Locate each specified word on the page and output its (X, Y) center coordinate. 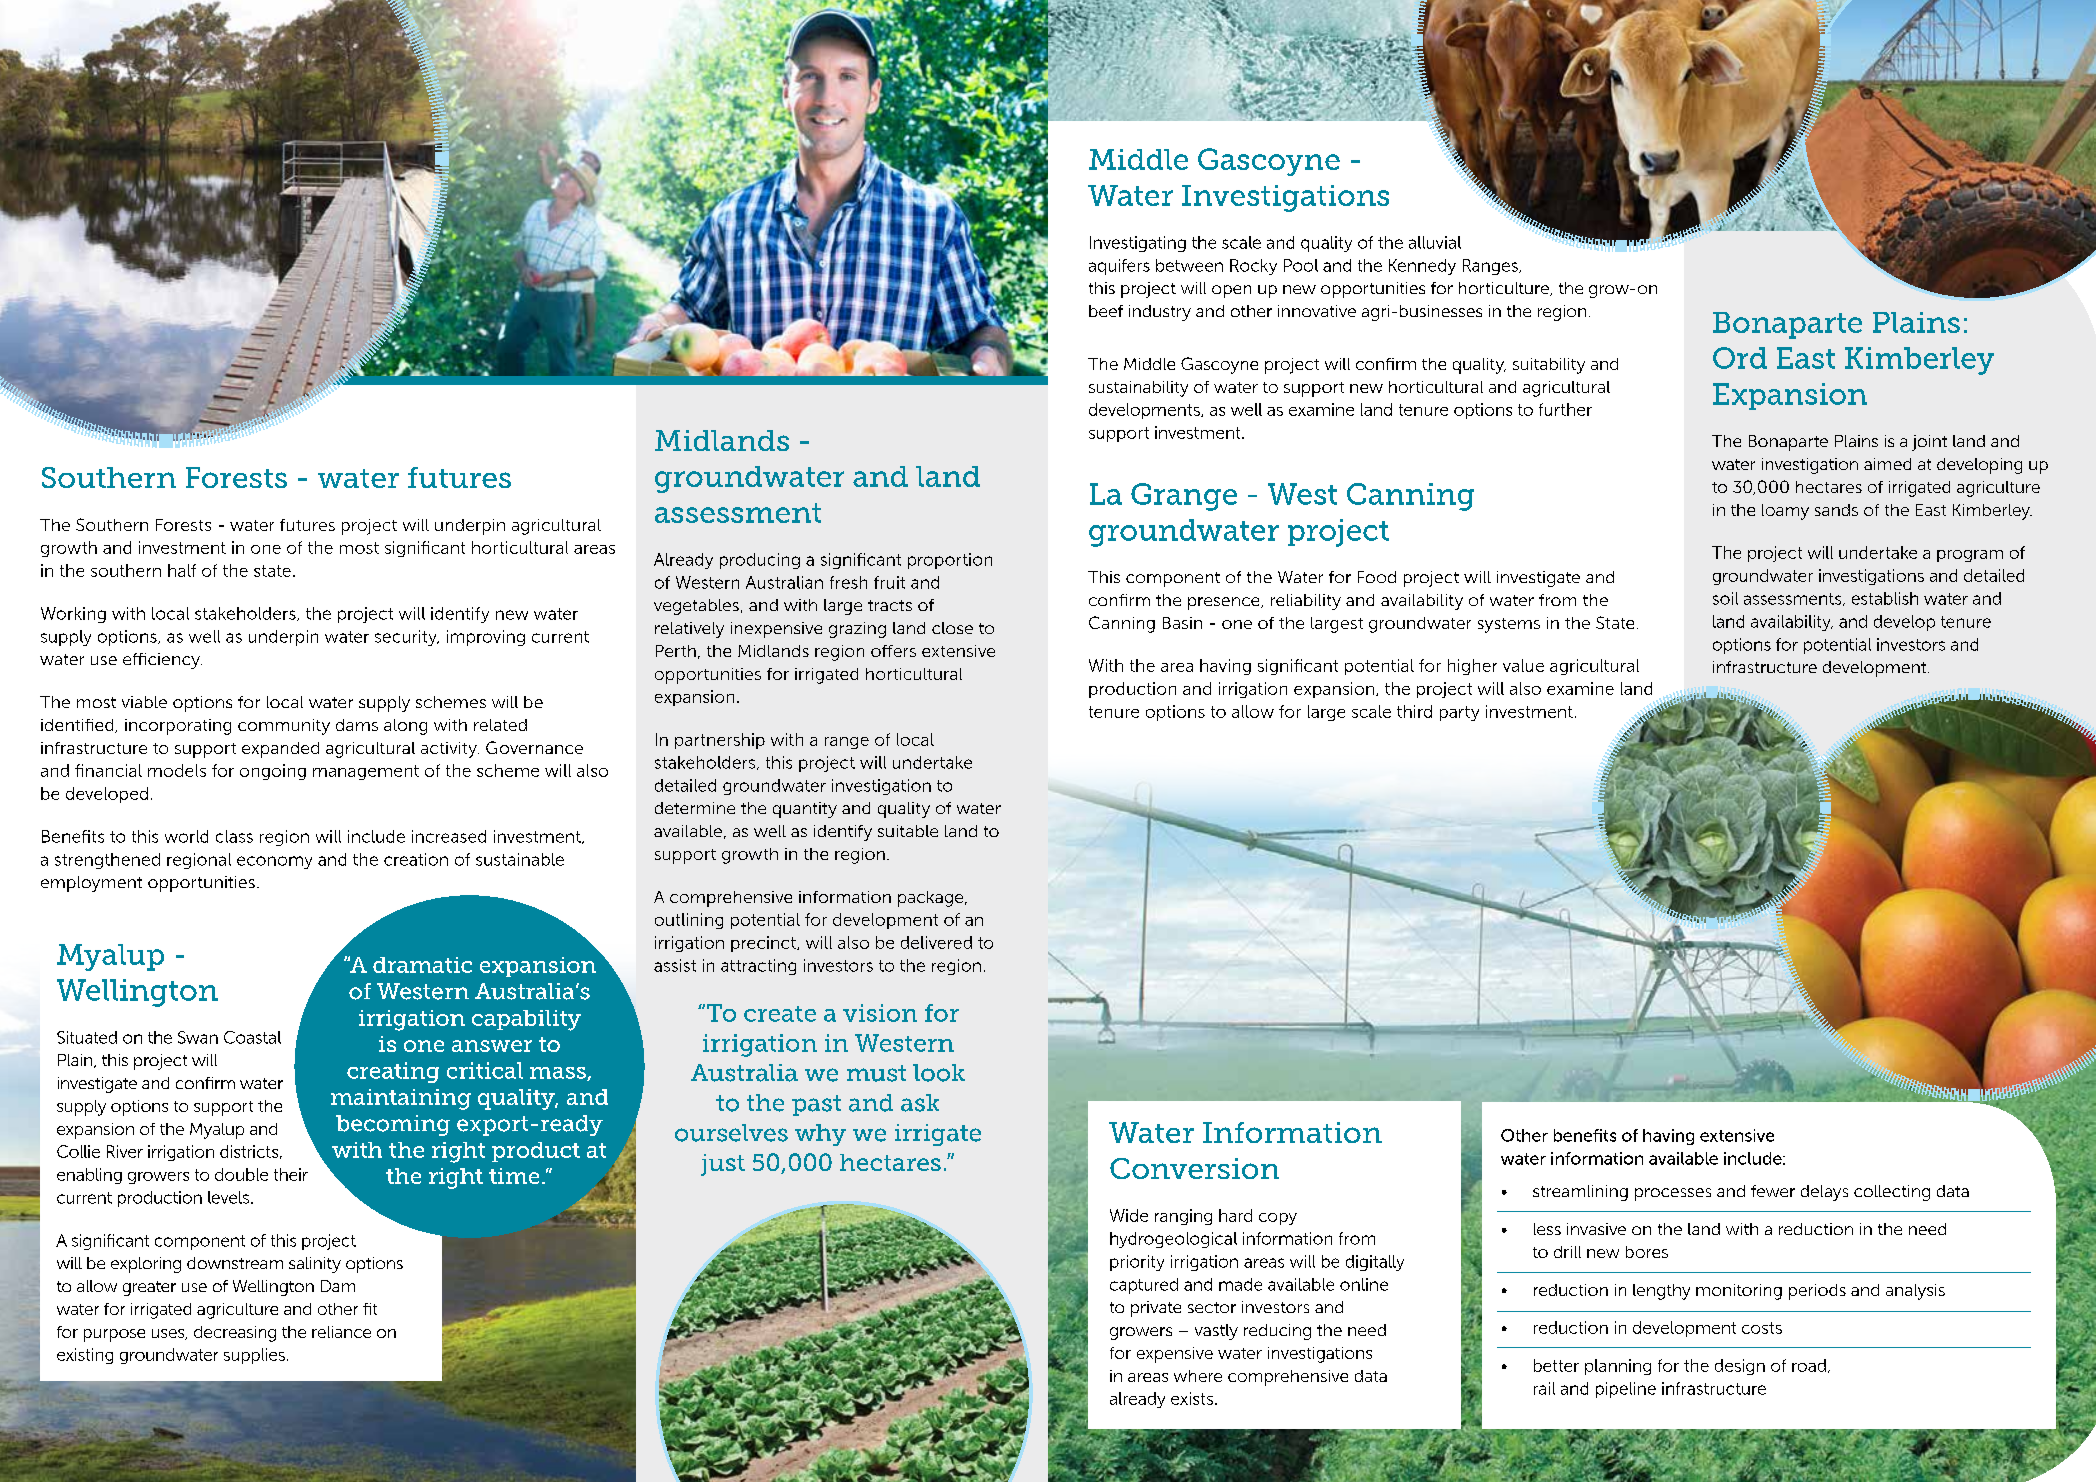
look (939, 1073)
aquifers (1119, 267)
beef (1106, 311)
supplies (254, 1356)
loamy (1785, 512)
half (182, 570)
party (1459, 713)
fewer (1773, 1191)
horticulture (1505, 289)
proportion (950, 561)
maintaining (401, 1099)
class (234, 836)
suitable (908, 831)
